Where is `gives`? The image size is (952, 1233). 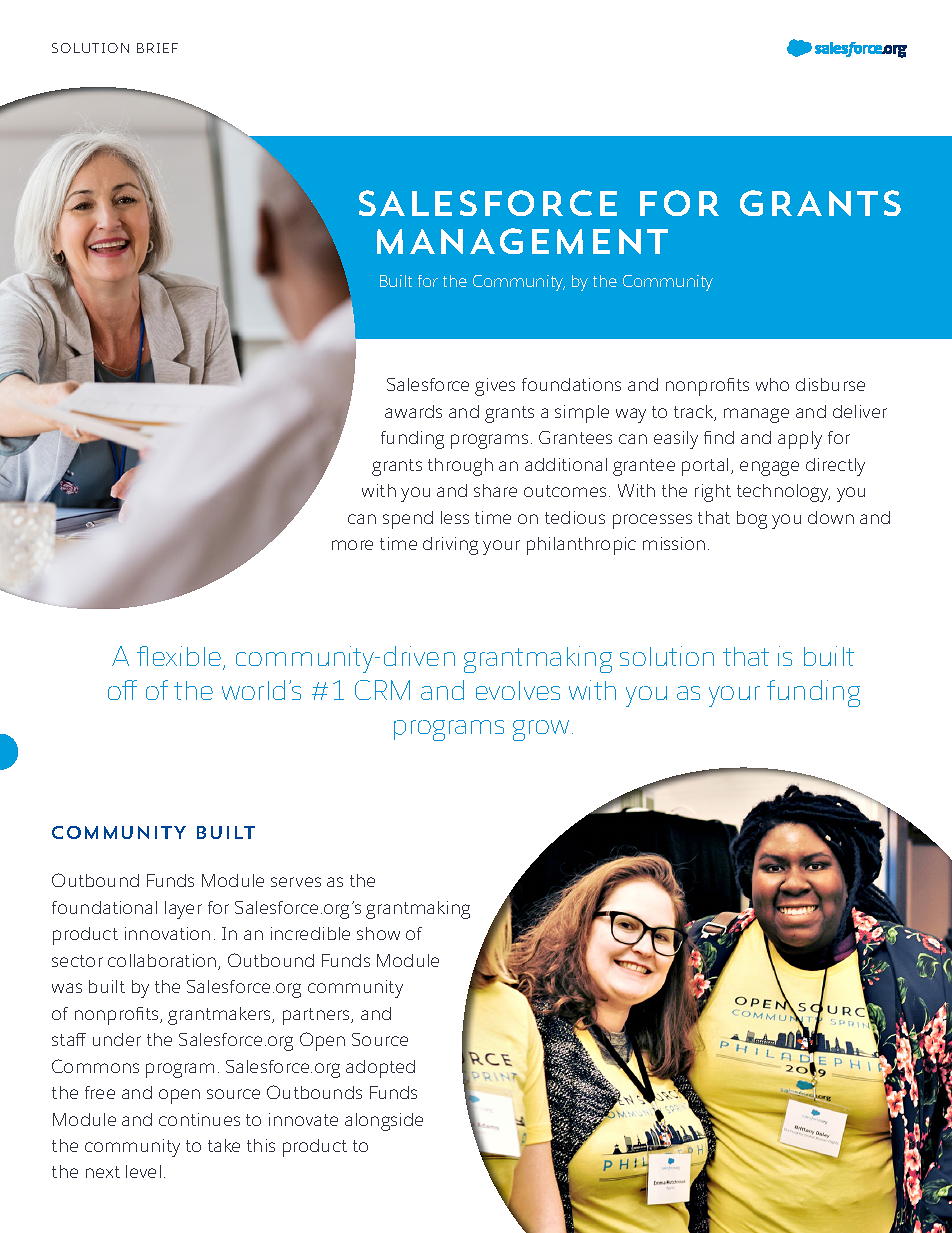 gives is located at coordinates (495, 387).
